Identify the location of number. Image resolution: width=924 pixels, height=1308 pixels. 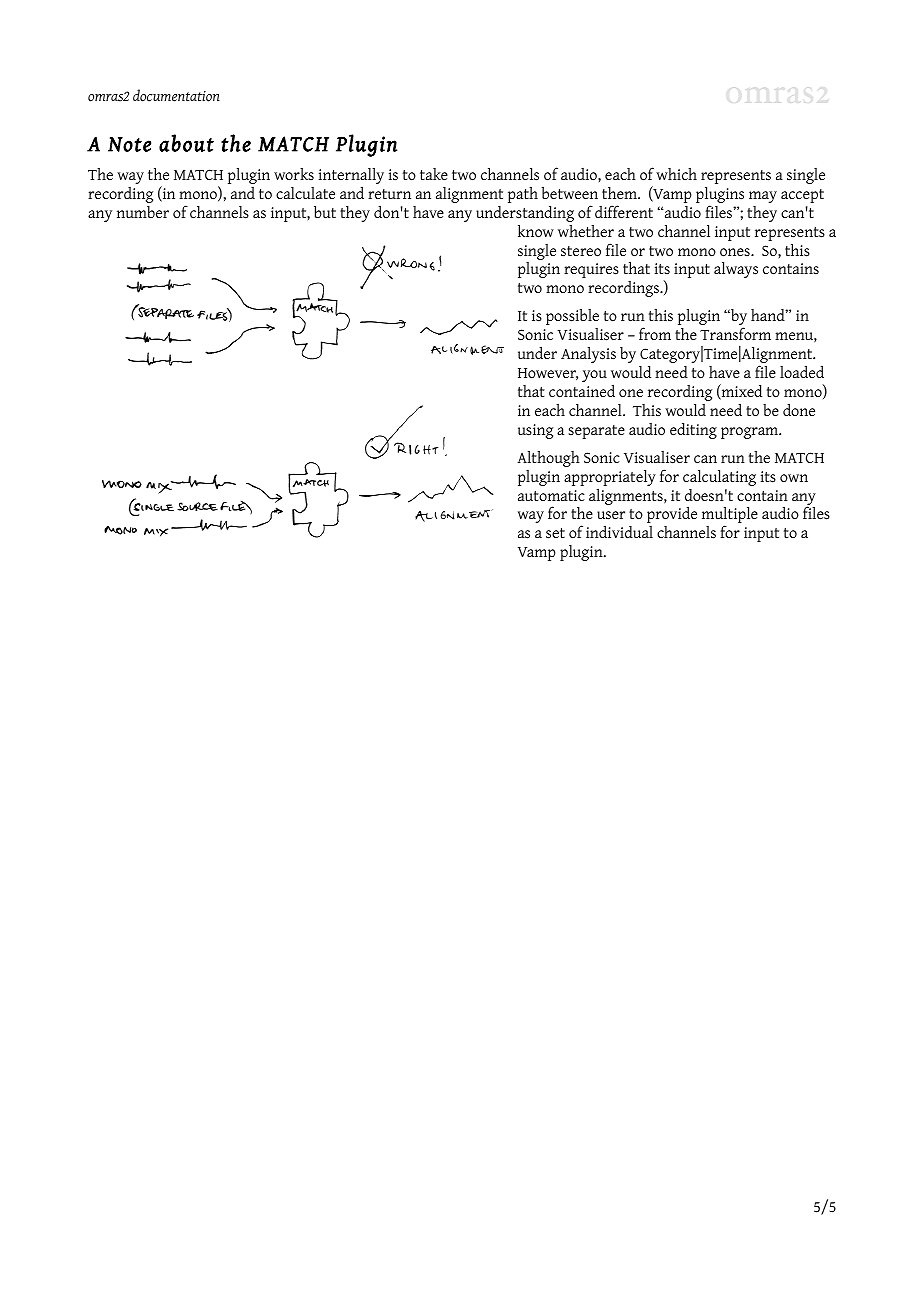
(143, 212).
